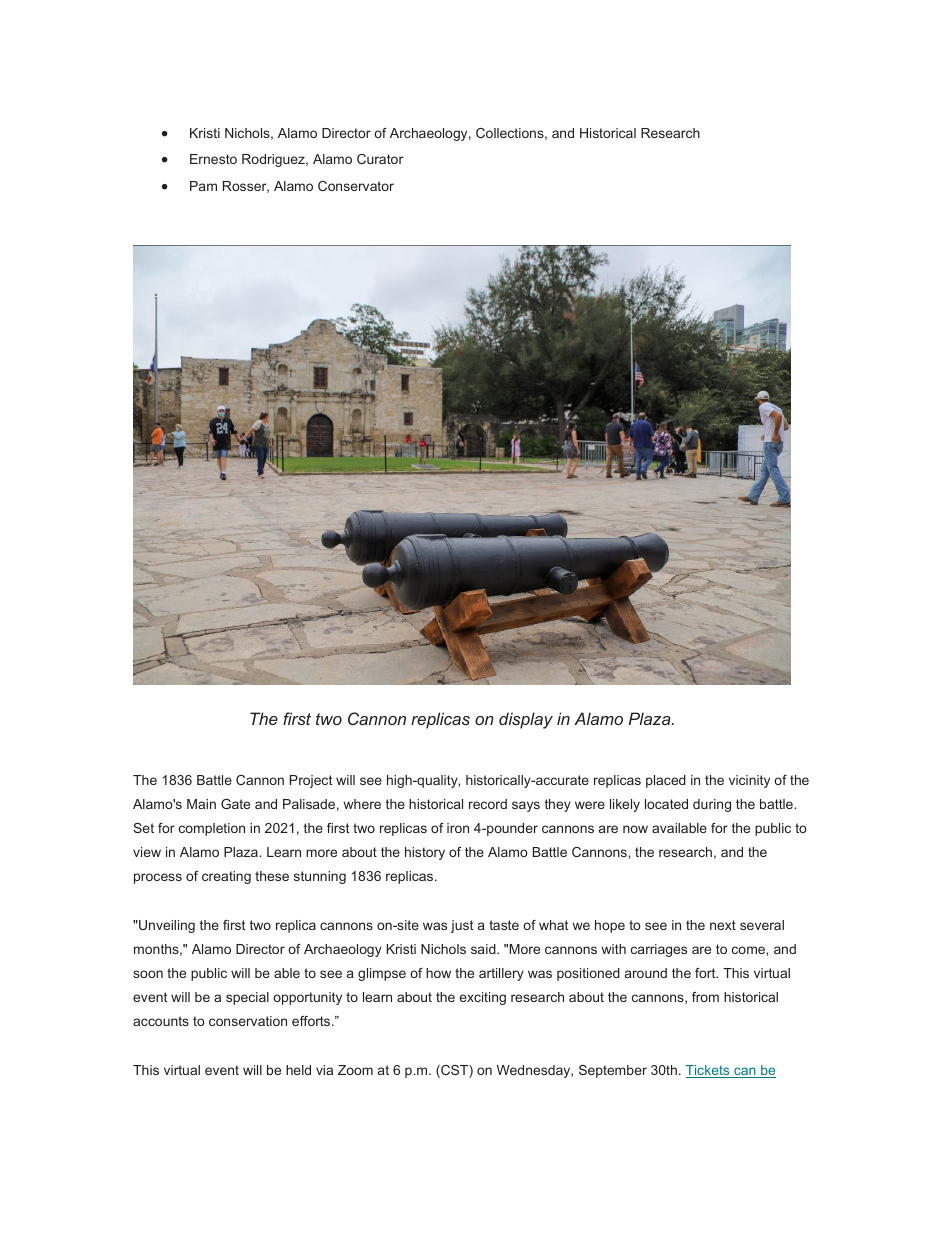 The image size is (952, 1233). I want to click on conservation, so click(248, 1021).
